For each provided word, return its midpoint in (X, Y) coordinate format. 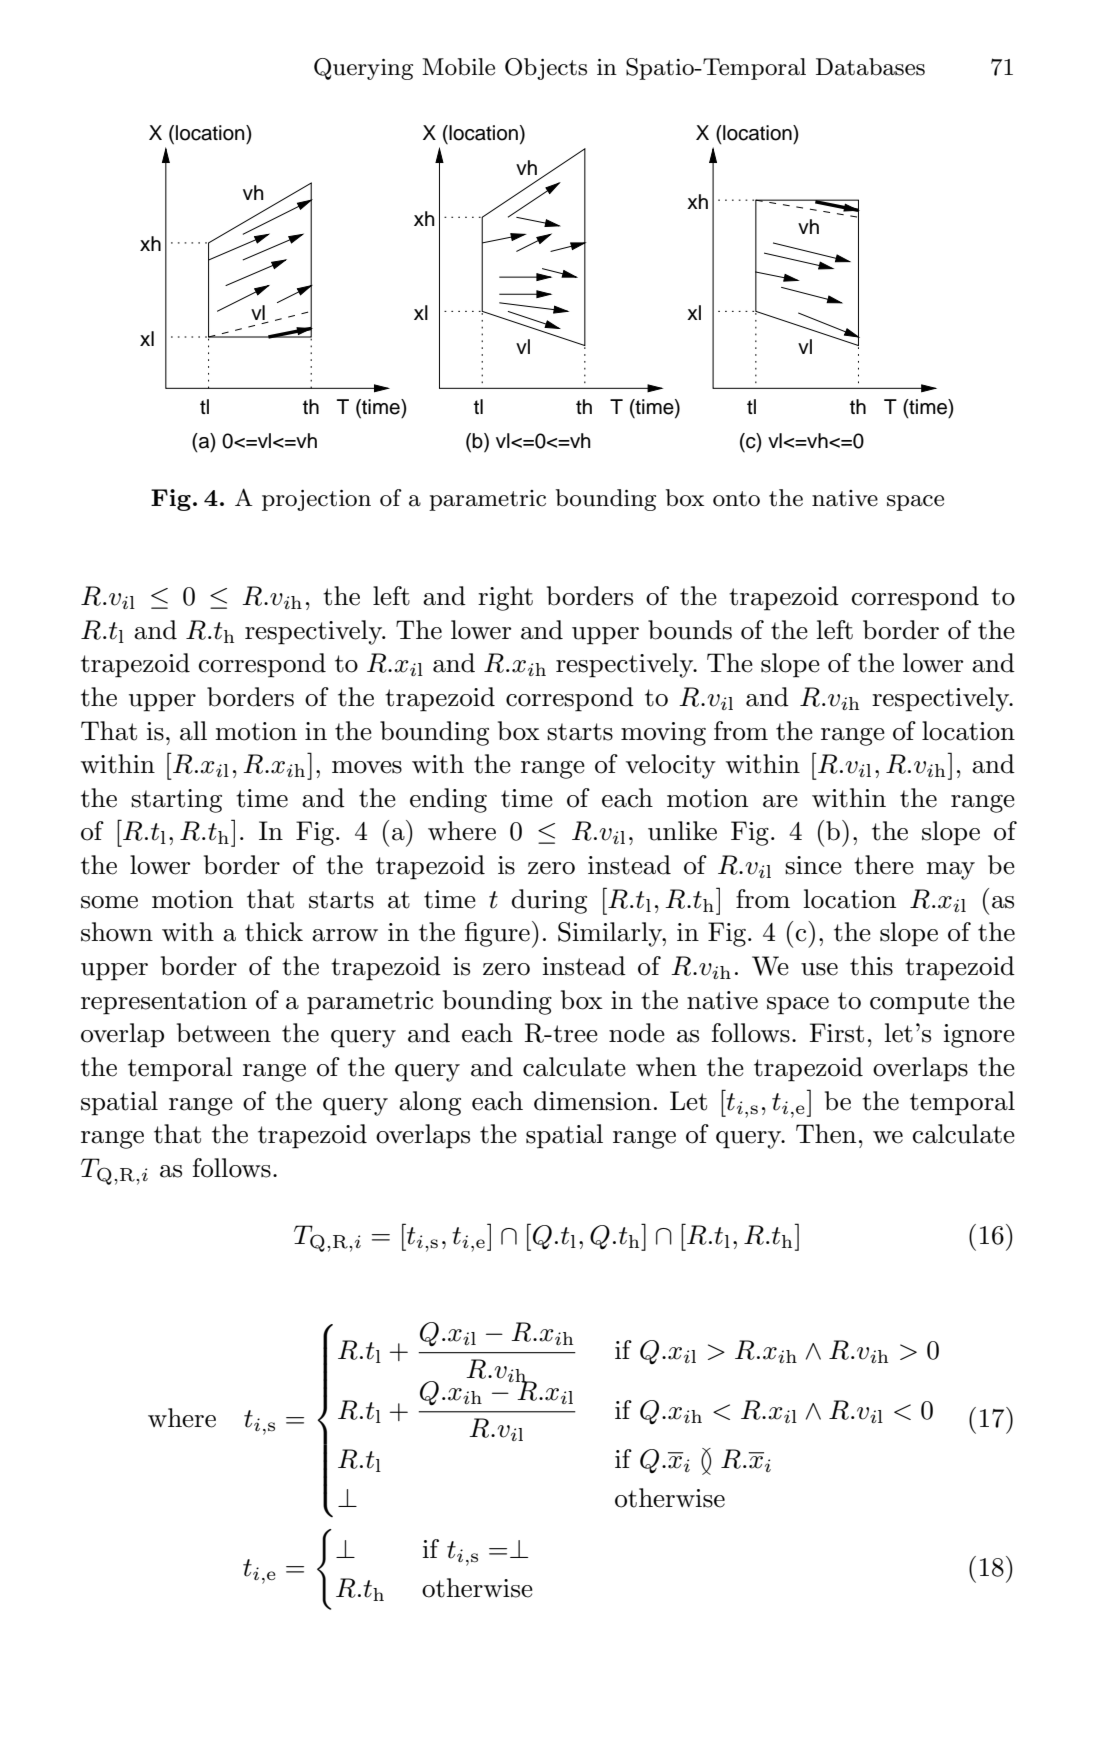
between (224, 1033)
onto (736, 499)
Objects (546, 69)
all (193, 731)
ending (448, 800)
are (780, 801)
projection (316, 500)
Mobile (458, 67)
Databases (870, 67)
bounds (690, 630)
